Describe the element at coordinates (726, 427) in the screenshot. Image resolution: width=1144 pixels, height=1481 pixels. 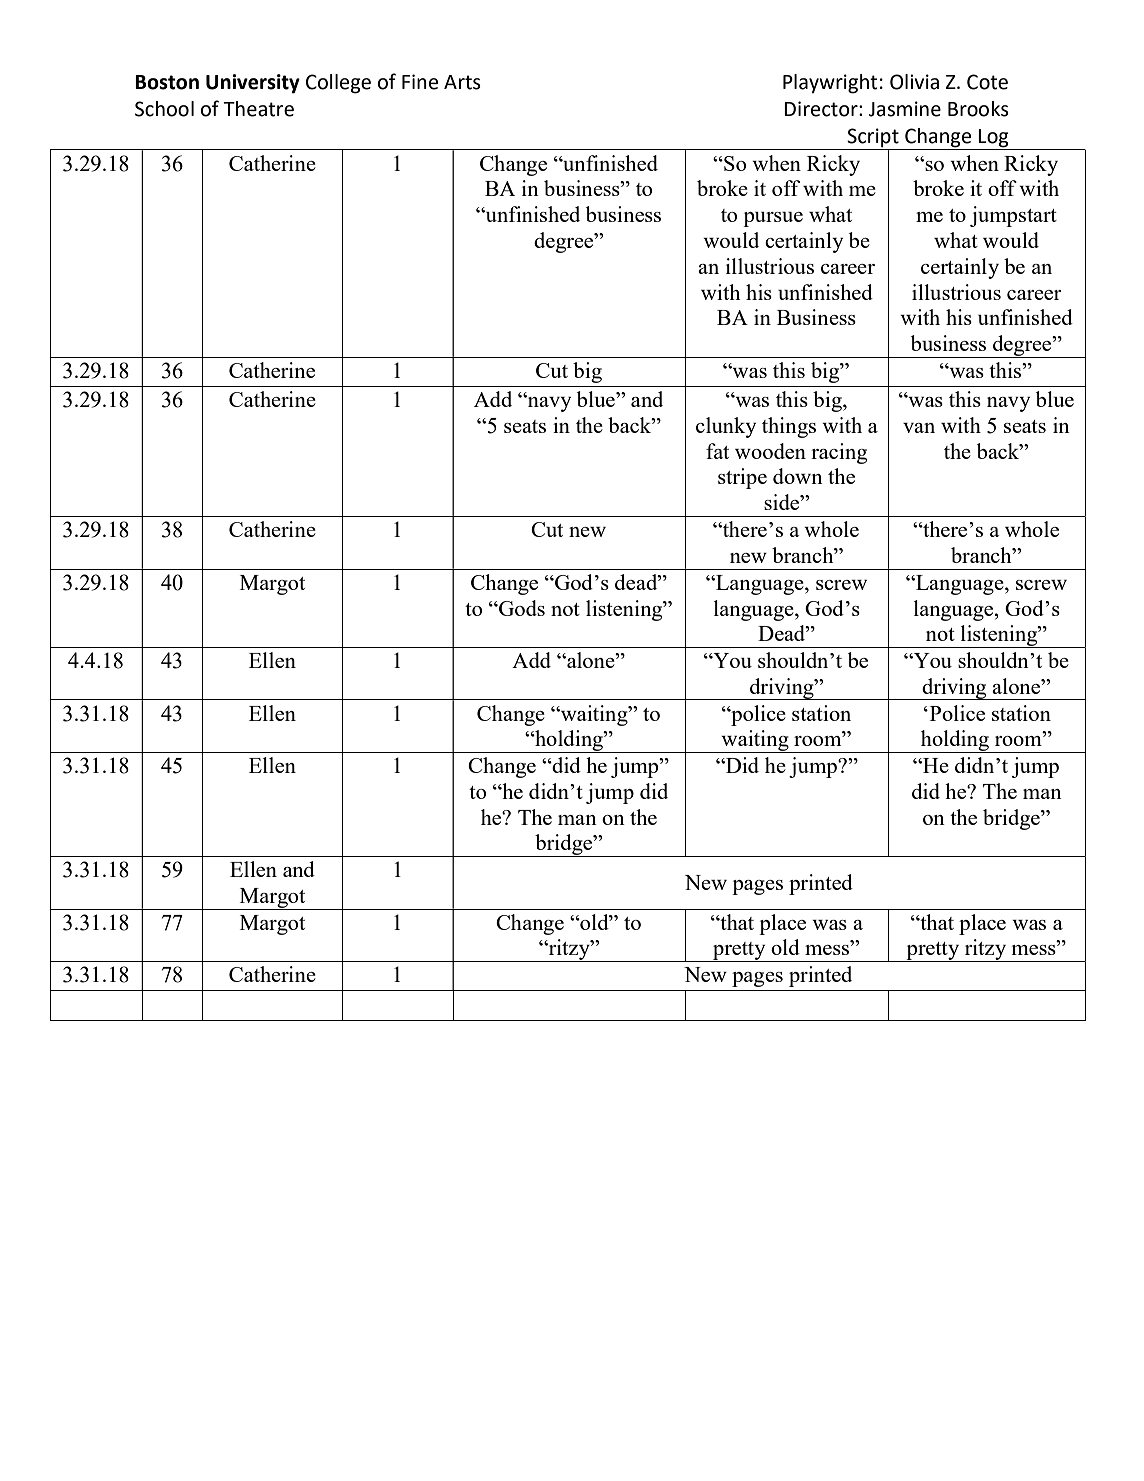
I see `clunky` at that location.
